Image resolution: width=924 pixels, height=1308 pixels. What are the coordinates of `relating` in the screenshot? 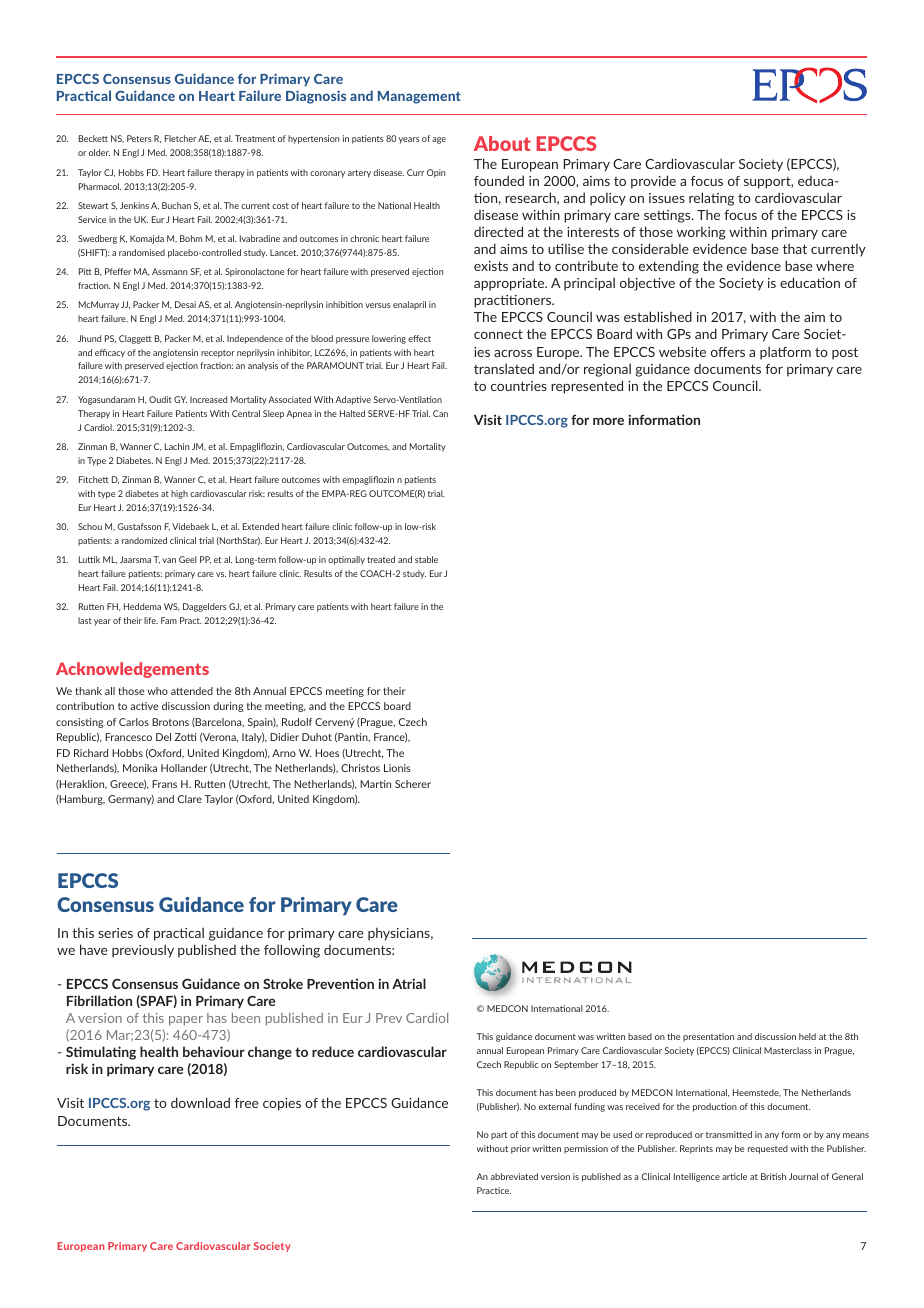 It's located at (711, 199).
